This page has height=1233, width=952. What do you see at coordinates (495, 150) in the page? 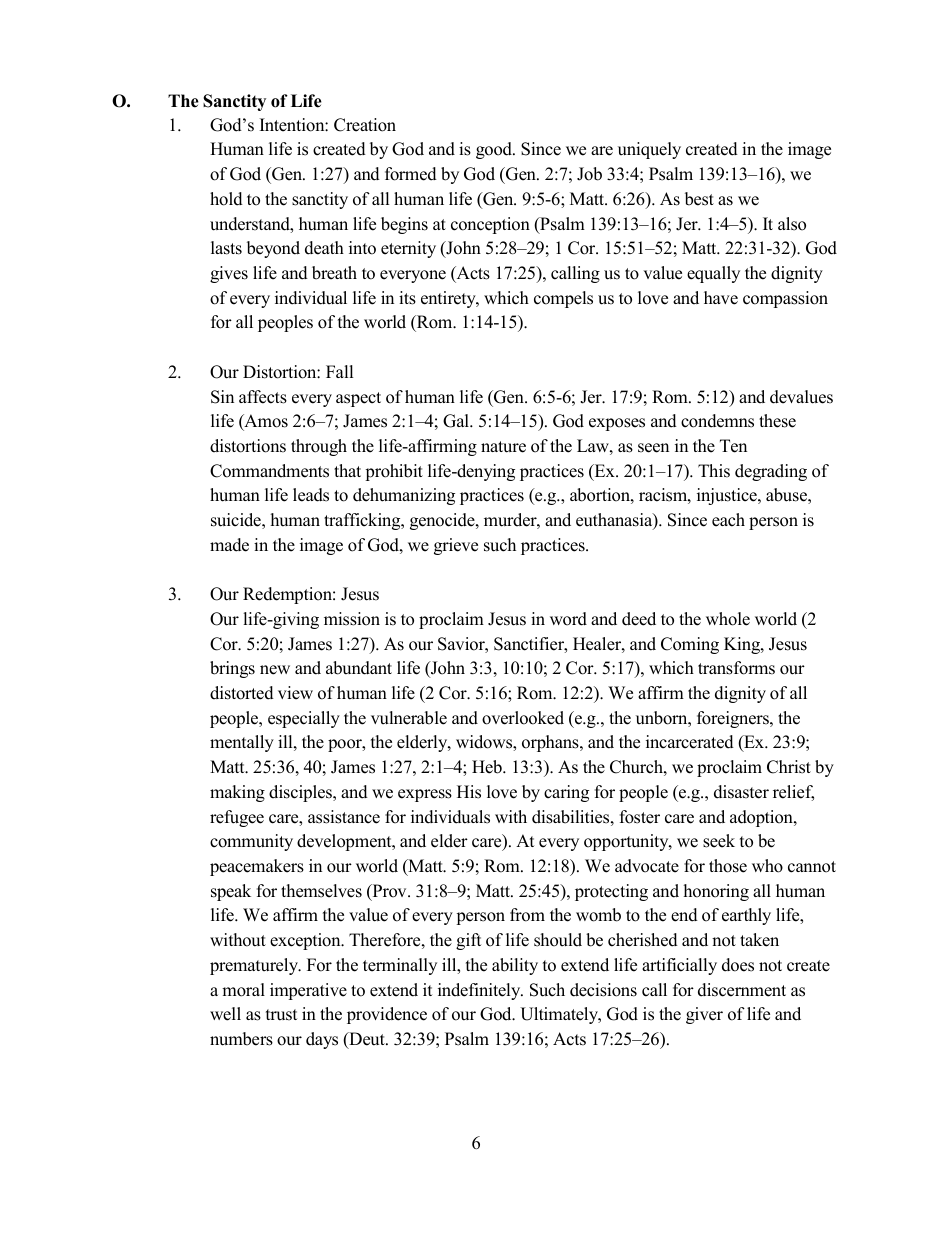
I see `good` at bounding box center [495, 150].
